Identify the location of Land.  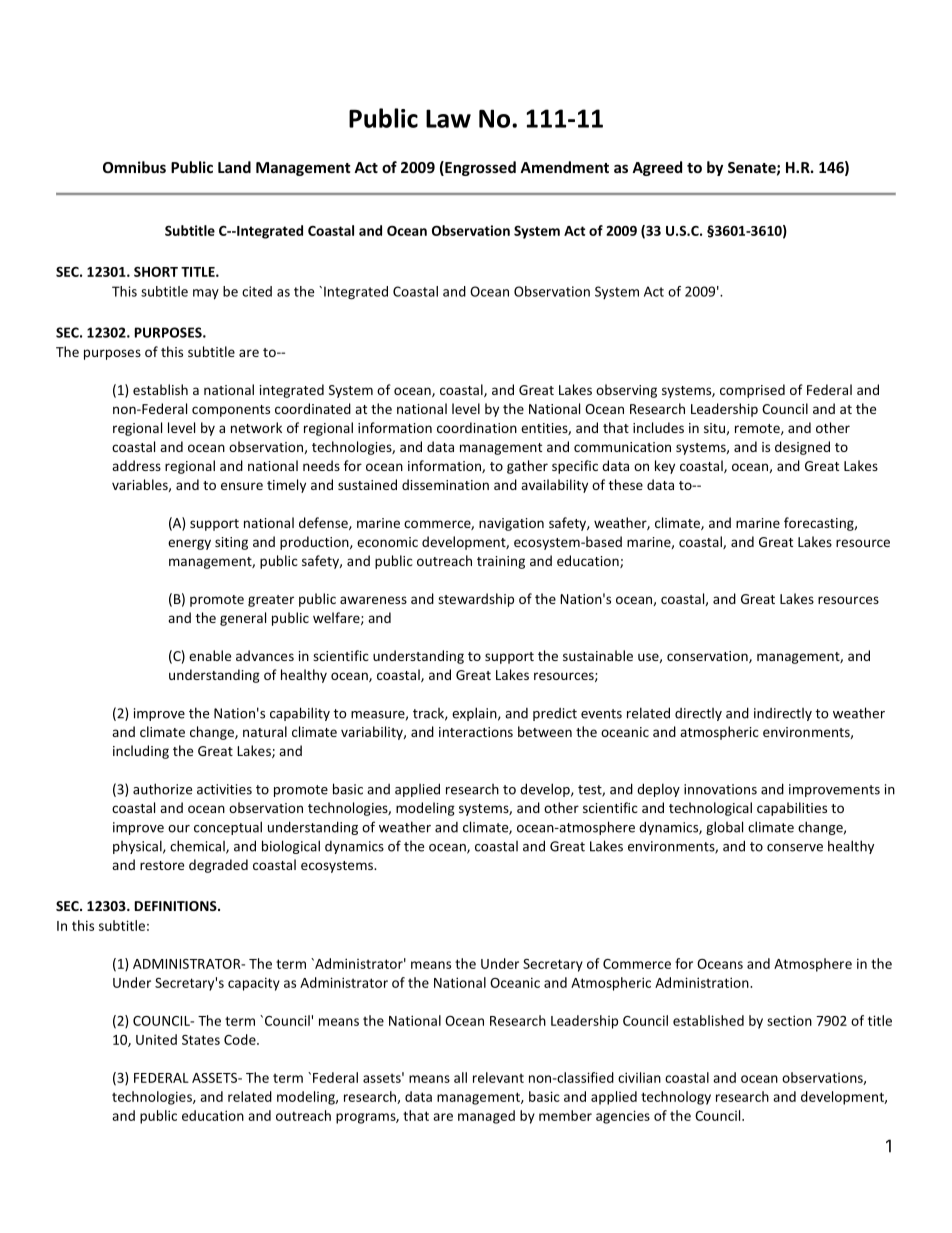
(234, 167).
